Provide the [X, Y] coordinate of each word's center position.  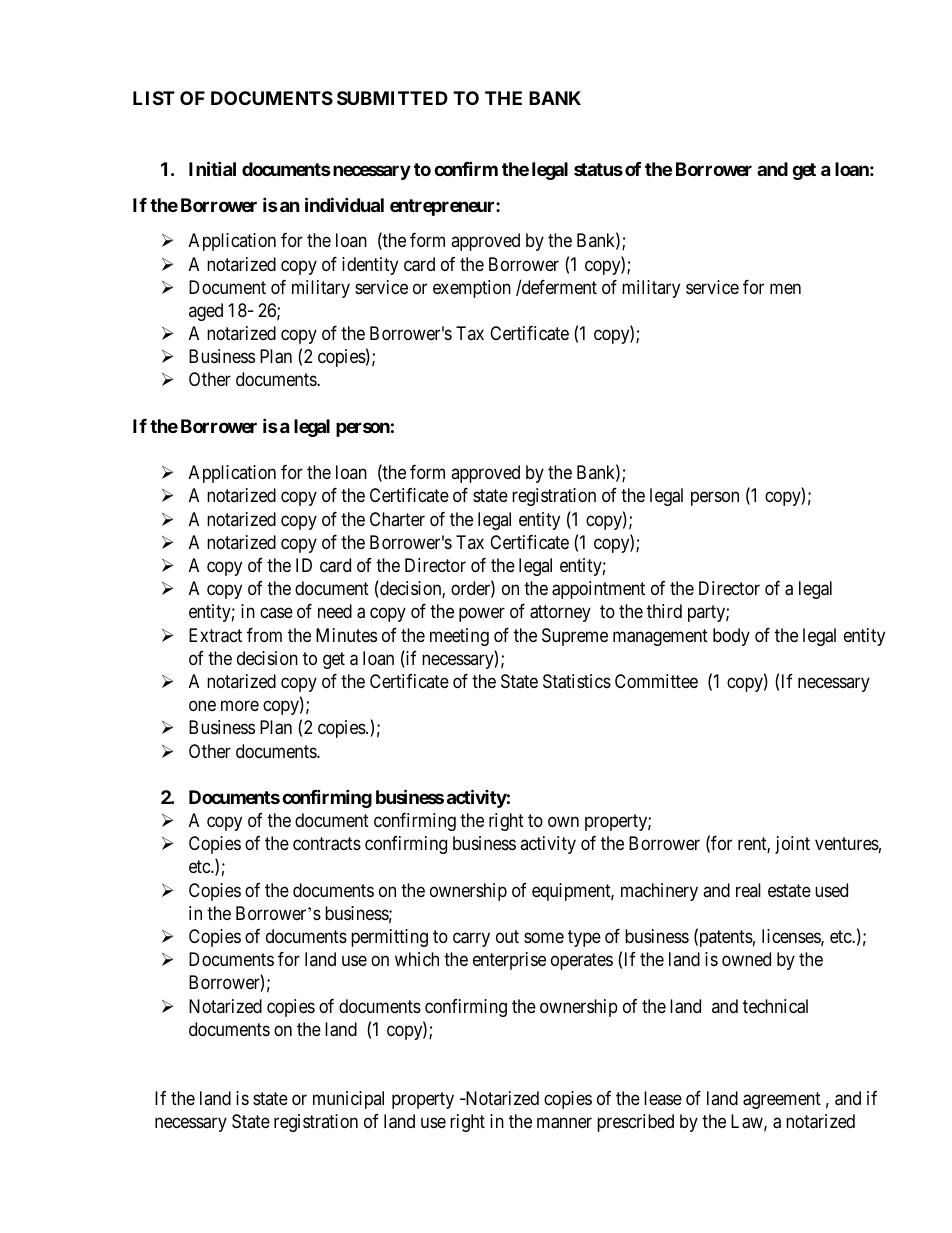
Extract [215, 635]
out [507, 936]
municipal [348, 1100]
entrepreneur [443, 207]
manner [564, 1123]
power [482, 615]
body [731, 637]
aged [206, 312]
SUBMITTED [392, 98]
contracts [327, 844]
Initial [212, 168]
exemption [472, 289]
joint [792, 845]
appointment [598, 590]
